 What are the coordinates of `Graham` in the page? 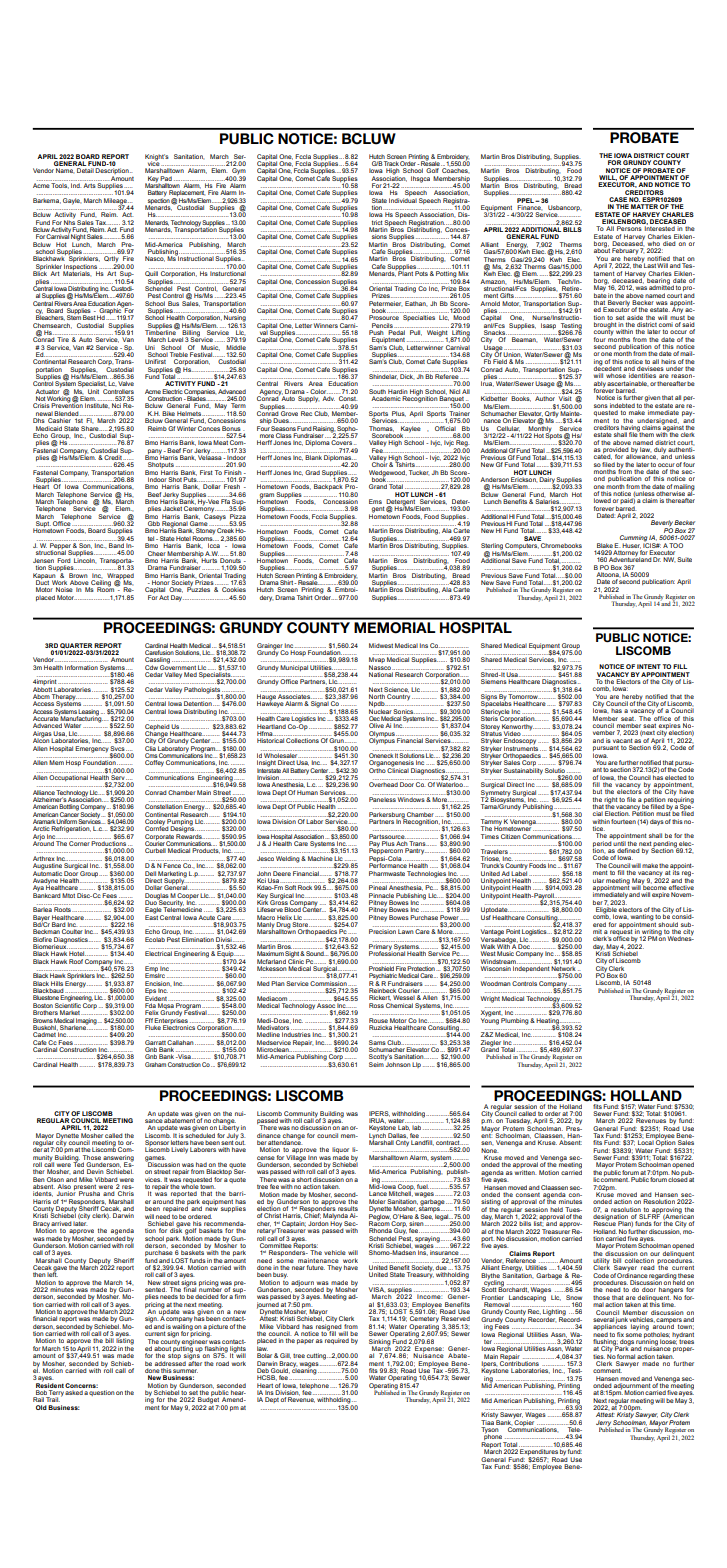 It's located at (155, 1064).
